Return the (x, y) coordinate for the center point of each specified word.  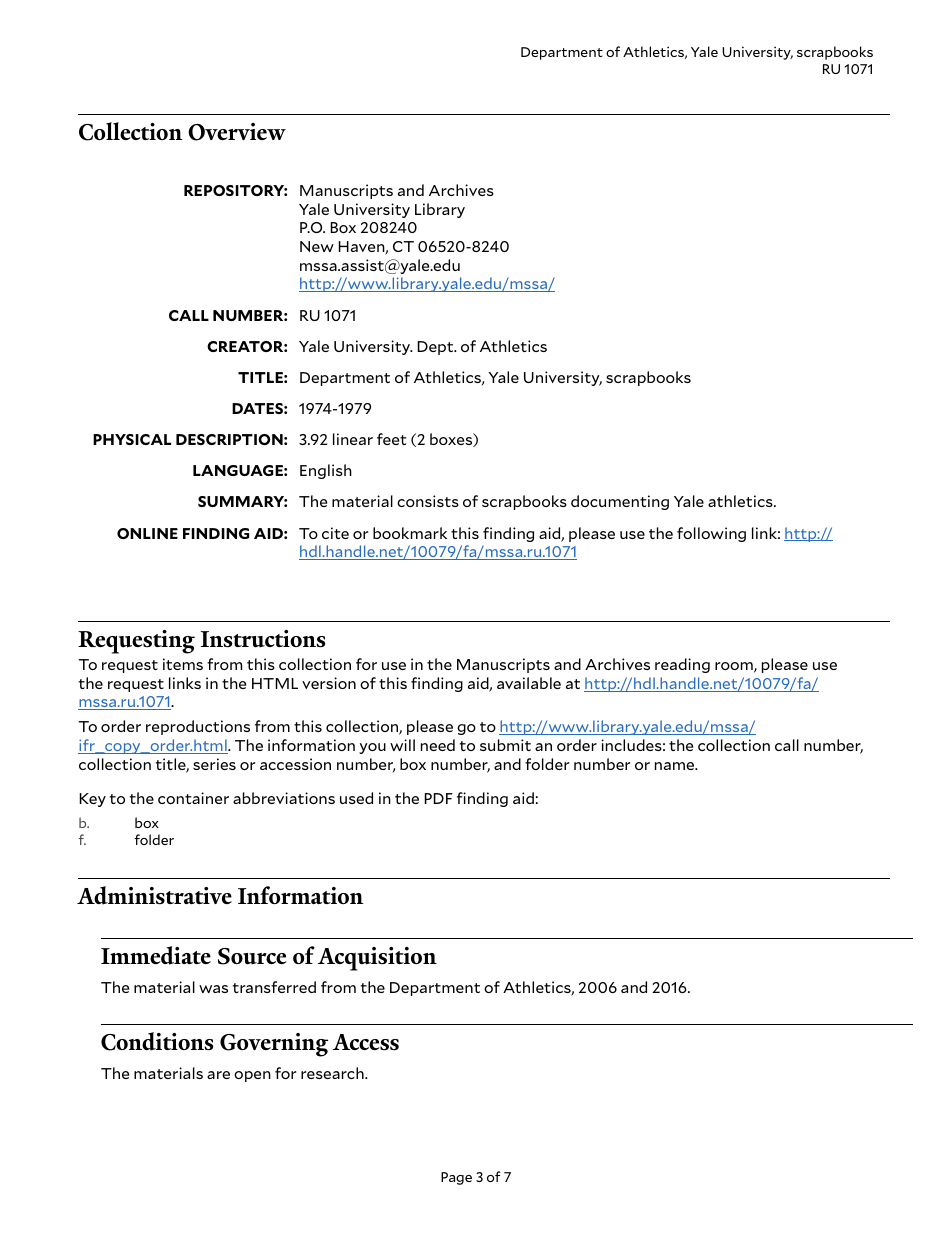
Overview (237, 132)
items (183, 664)
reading (682, 665)
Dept (436, 348)
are (218, 1075)
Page (456, 1178)
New (317, 246)
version (329, 683)
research (333, 1073)
